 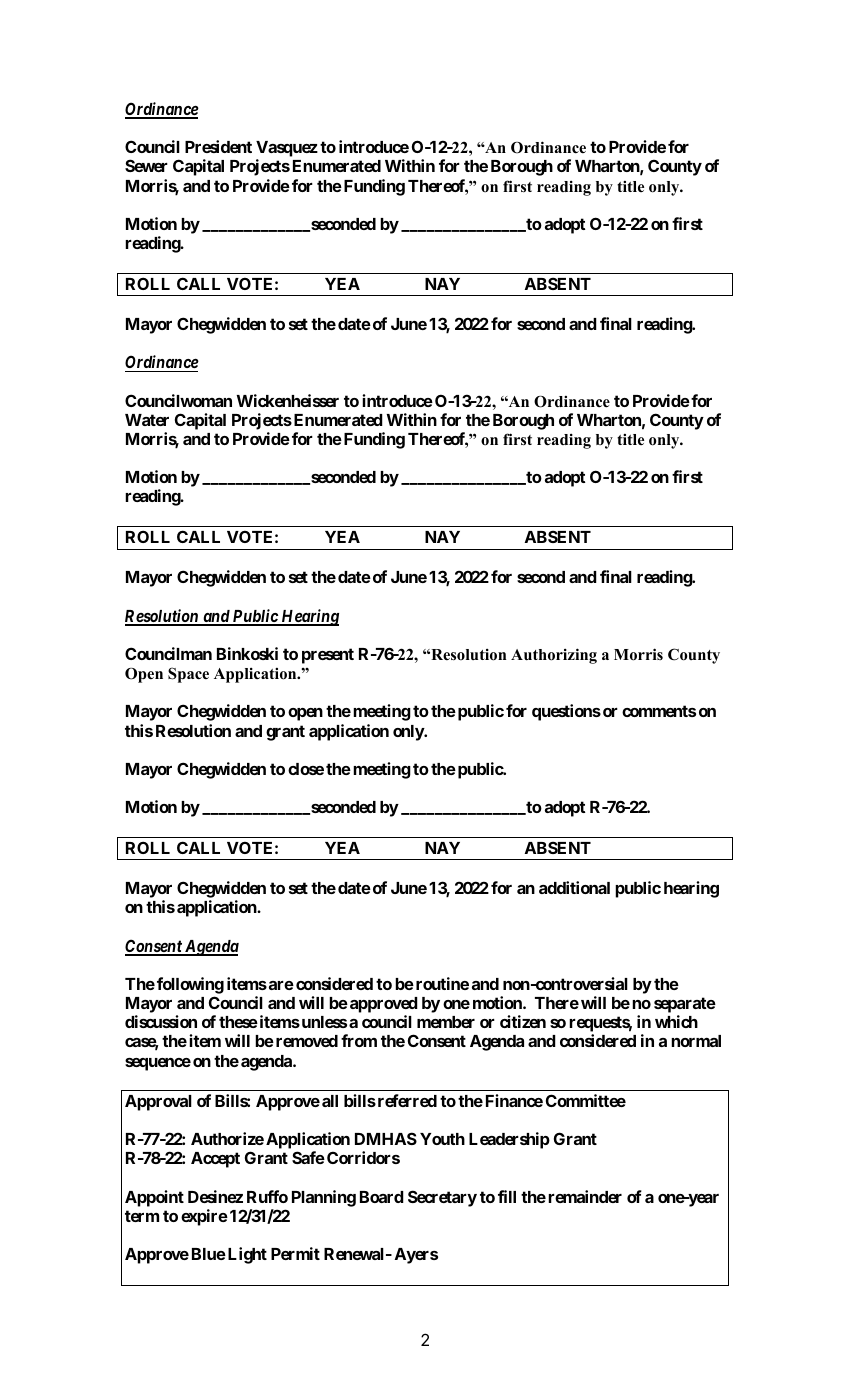 I want to click on Authorizing, so click(x=554, y=656).
